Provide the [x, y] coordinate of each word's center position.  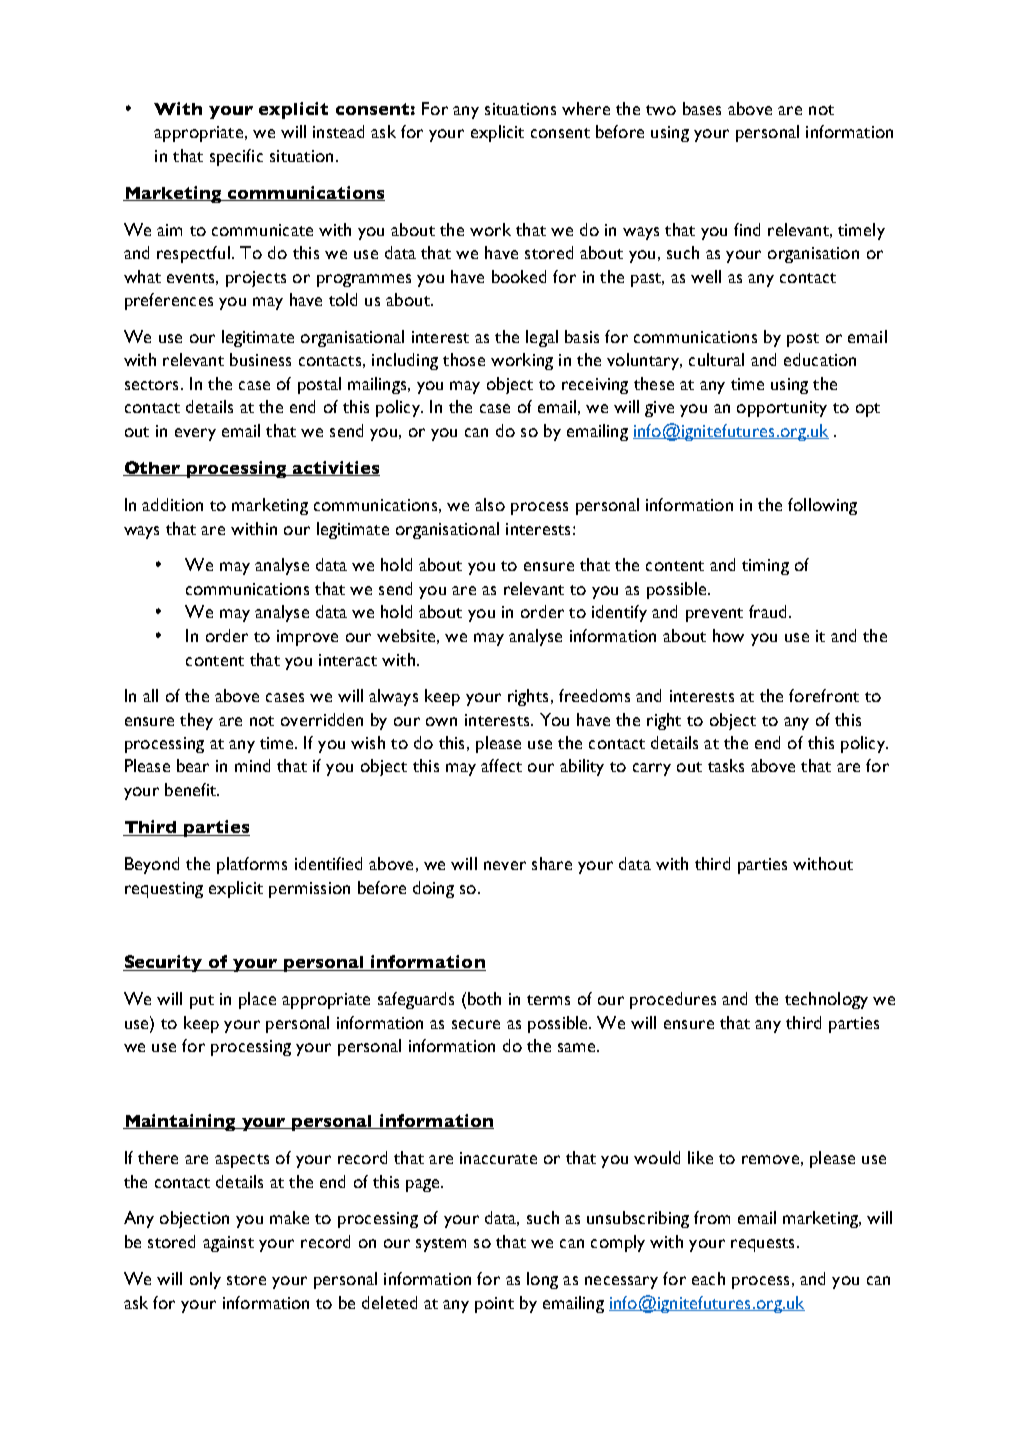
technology [826, 1000]
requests [762, 1245]
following [822, 506]
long [542, 1280]
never [505, 865]
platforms [252, 865]
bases [702, 108]
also [490, 504]
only [205, 1280]
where [586, 108]
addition [172, 504]
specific [236, 157]
